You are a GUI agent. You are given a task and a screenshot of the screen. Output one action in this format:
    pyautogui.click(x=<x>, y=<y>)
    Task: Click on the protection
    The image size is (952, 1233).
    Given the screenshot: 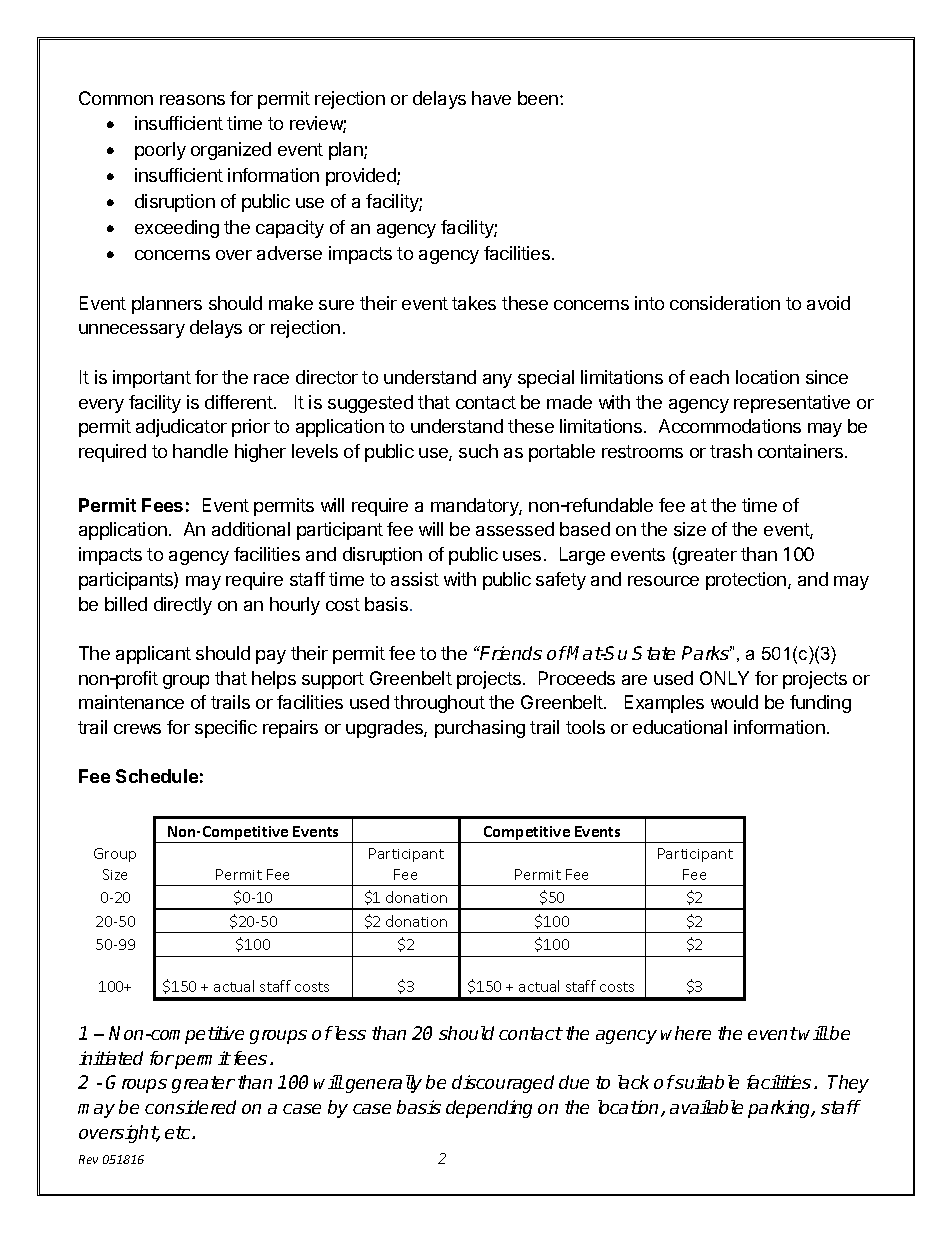 What is the action you would take?
    pyautogui.click(x=746, y=581)
